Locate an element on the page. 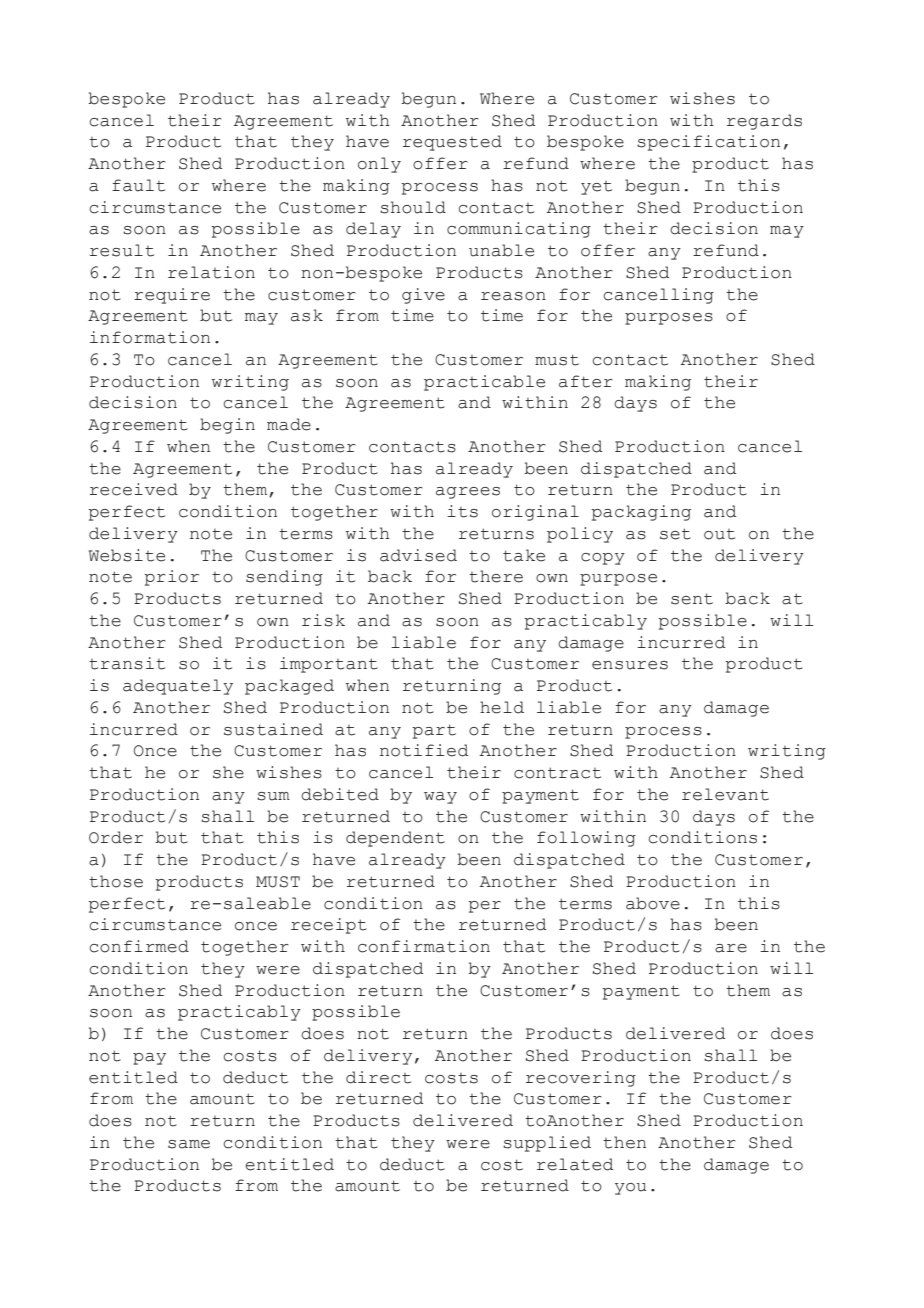 The height and width of the document is (1308, 924). fault is located at coordinates (138, 185).
